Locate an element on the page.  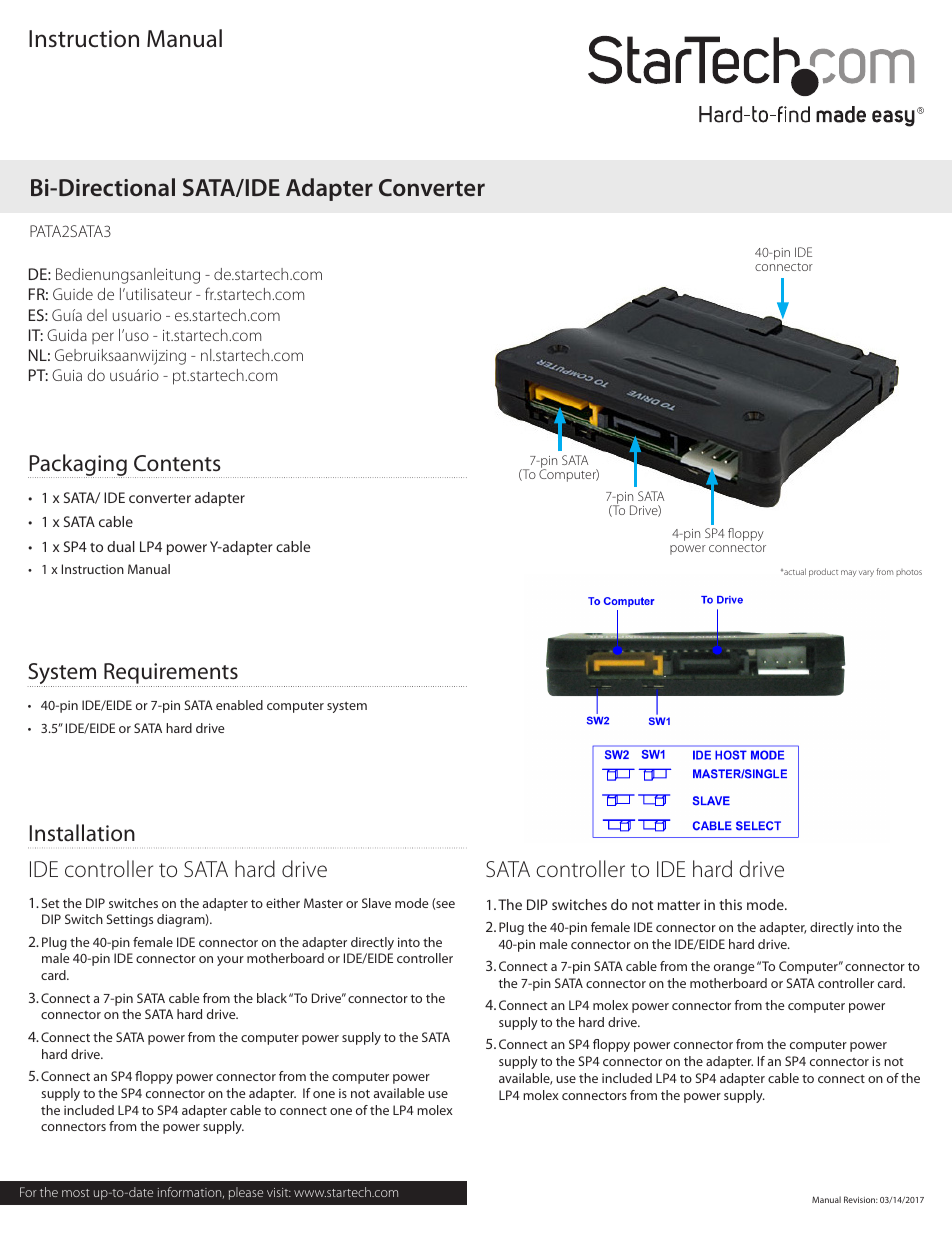
information is located at coordinates (191, 1192).
